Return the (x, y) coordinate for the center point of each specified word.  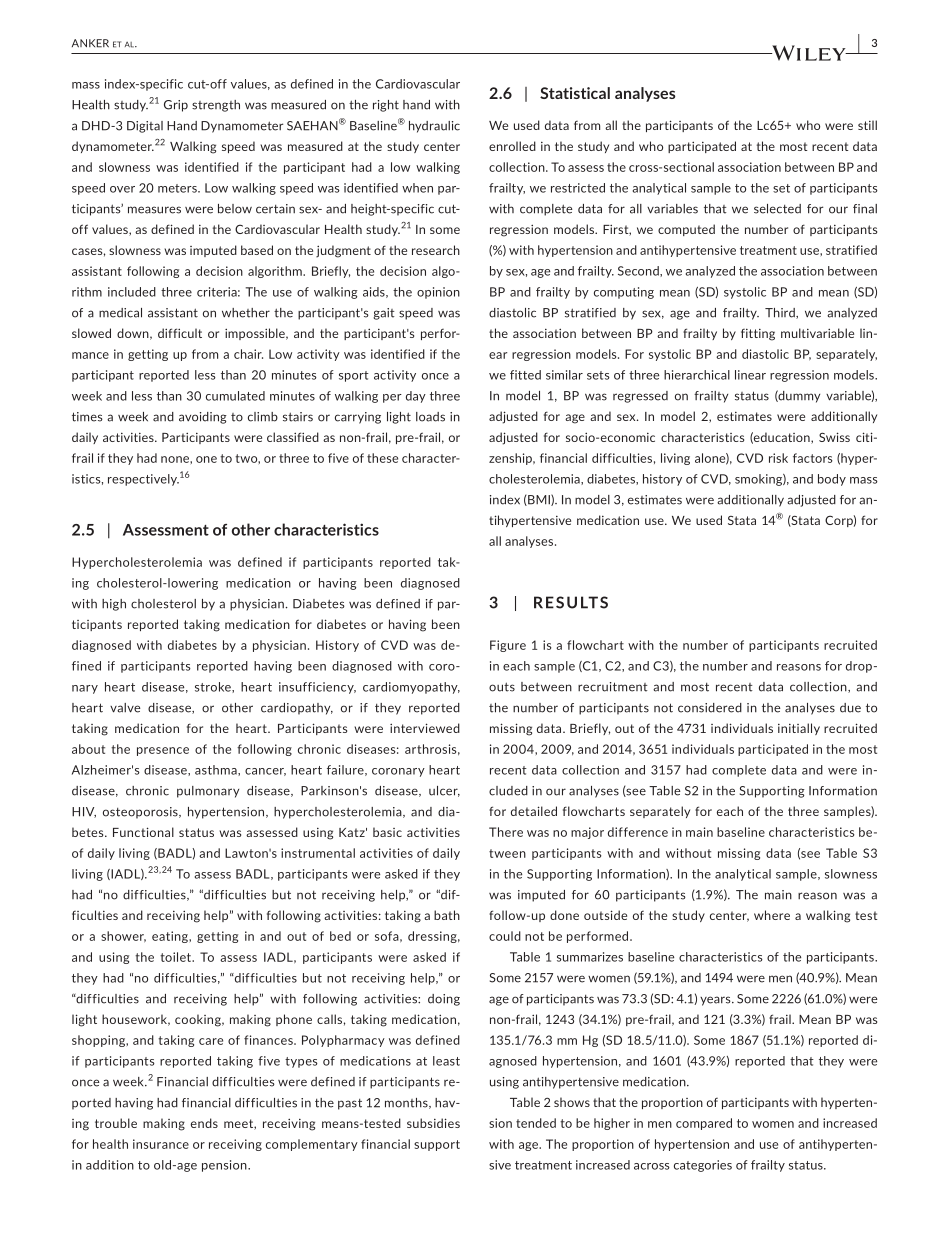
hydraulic (434, 127)
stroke (214, 687)
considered (710, 708)
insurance (161, 1144)
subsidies (433, 1123)
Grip (176, 106)
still (867, 125)
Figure (508, 646)
